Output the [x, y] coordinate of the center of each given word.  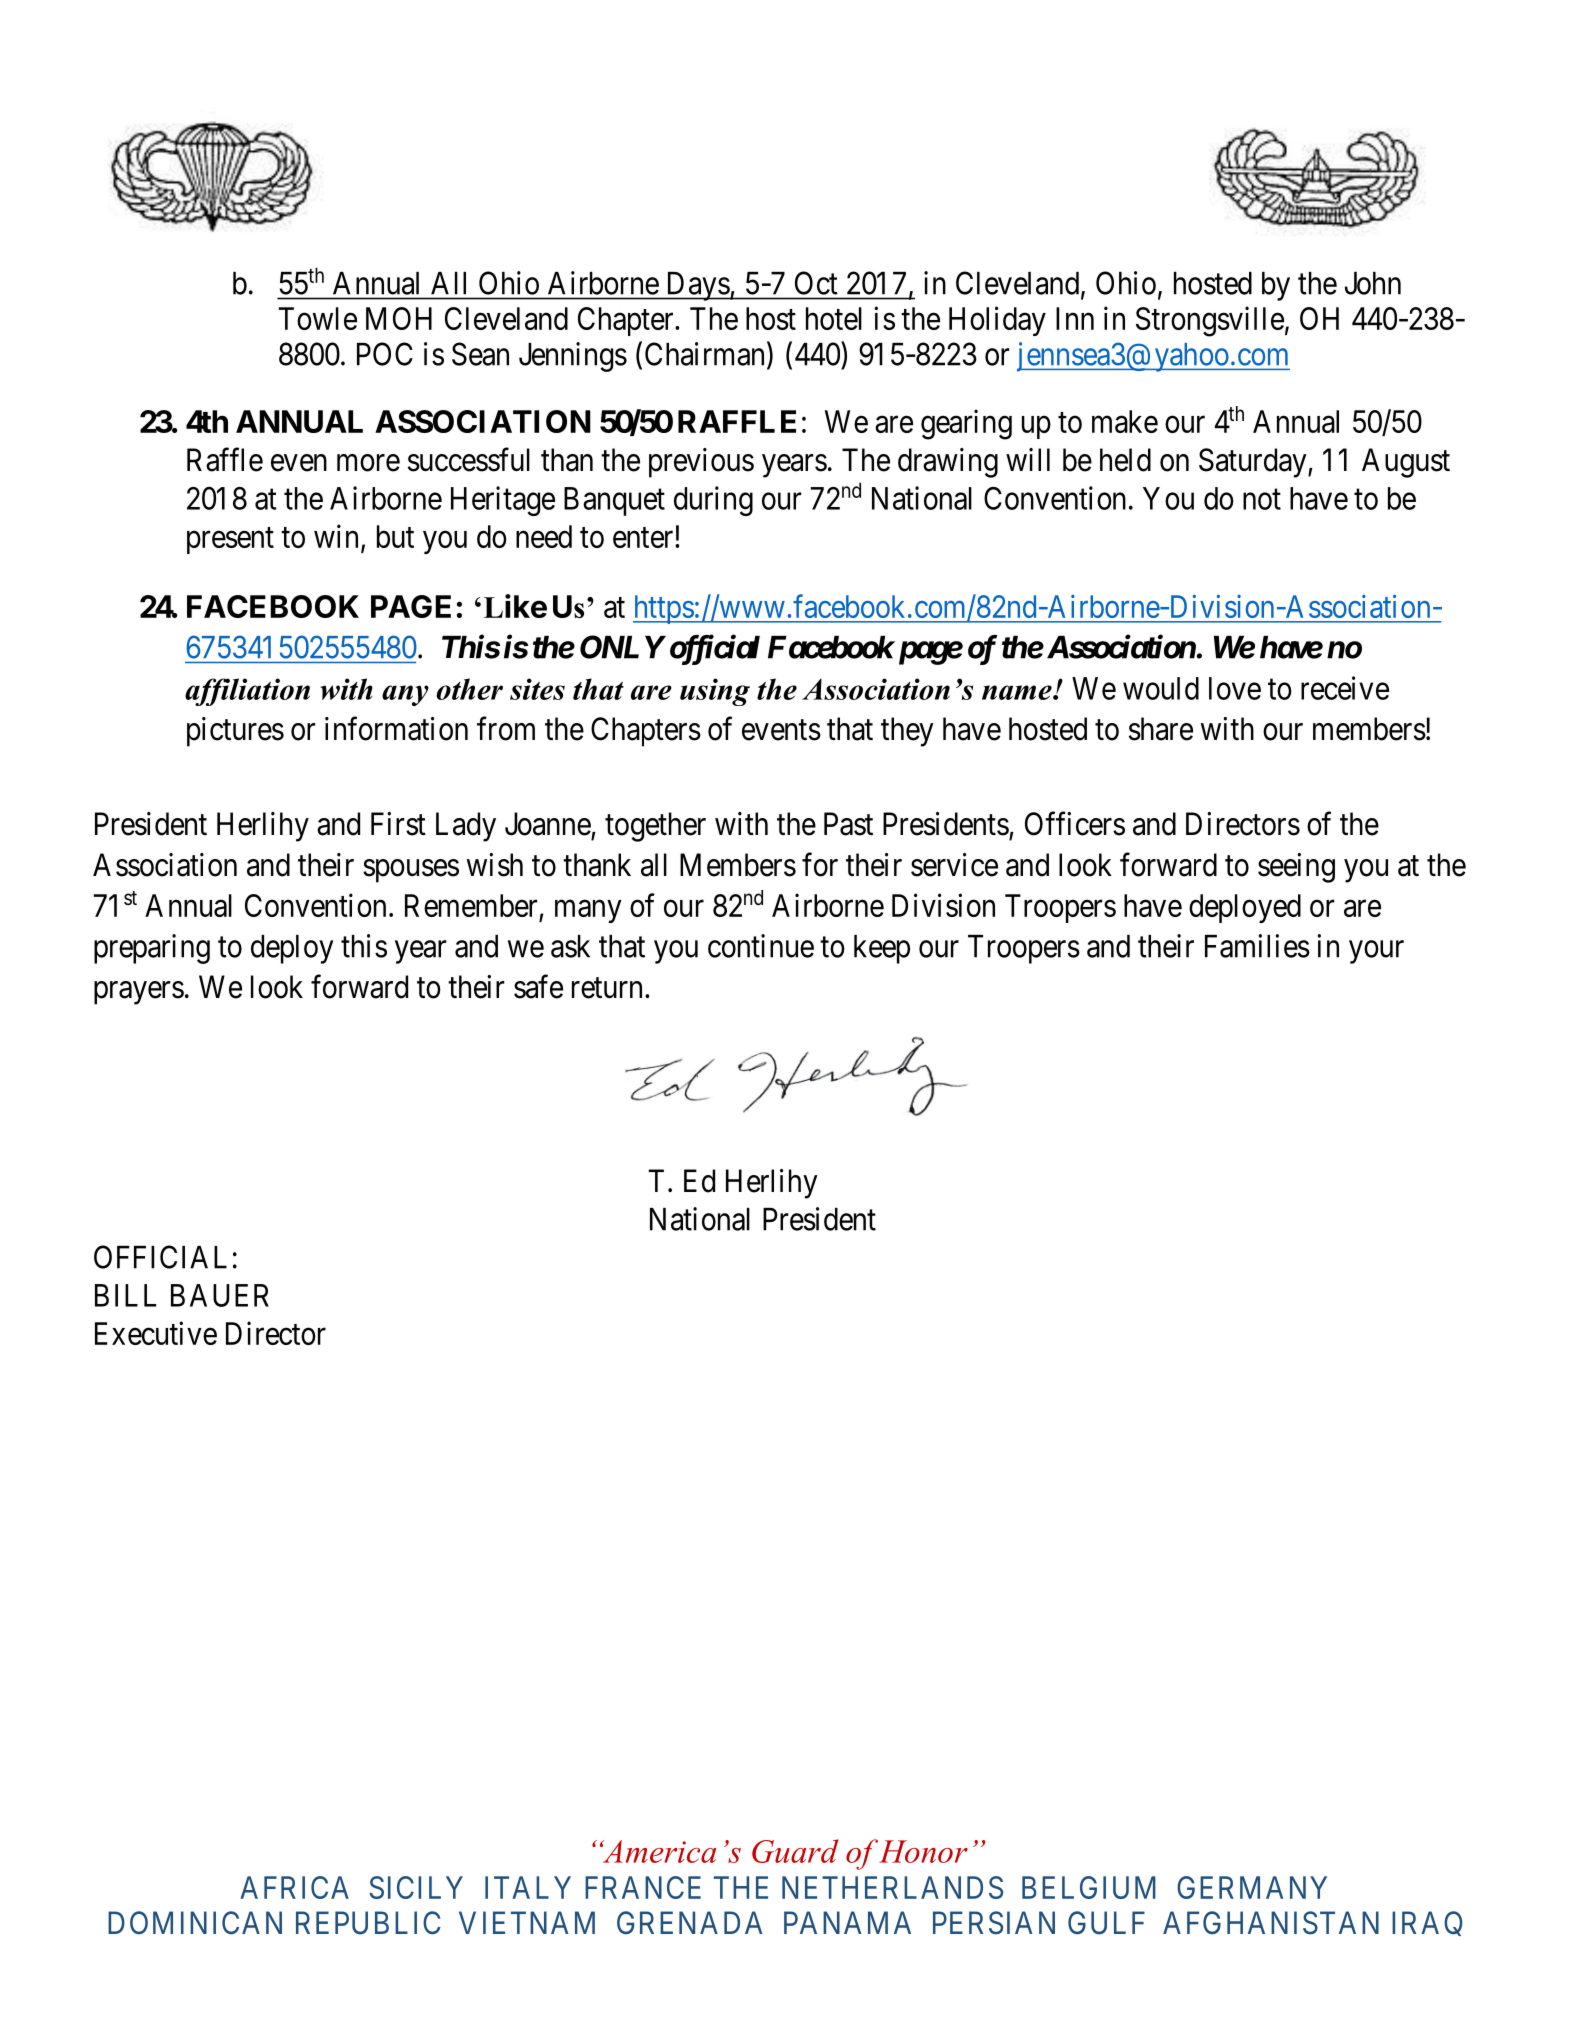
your [1376, 952]
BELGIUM [1089, 1887]
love [1235, 688]
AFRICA [294, 1887]
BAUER [220, 1295]
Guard [795, 1851]
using [715, 692]
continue [761, 946]
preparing [152, 949]
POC [385, 354]
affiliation [247, 692]
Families [1257, 946]
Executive [156, 1333]
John [1373, 283]
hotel [834, 318]
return [607, 988]
